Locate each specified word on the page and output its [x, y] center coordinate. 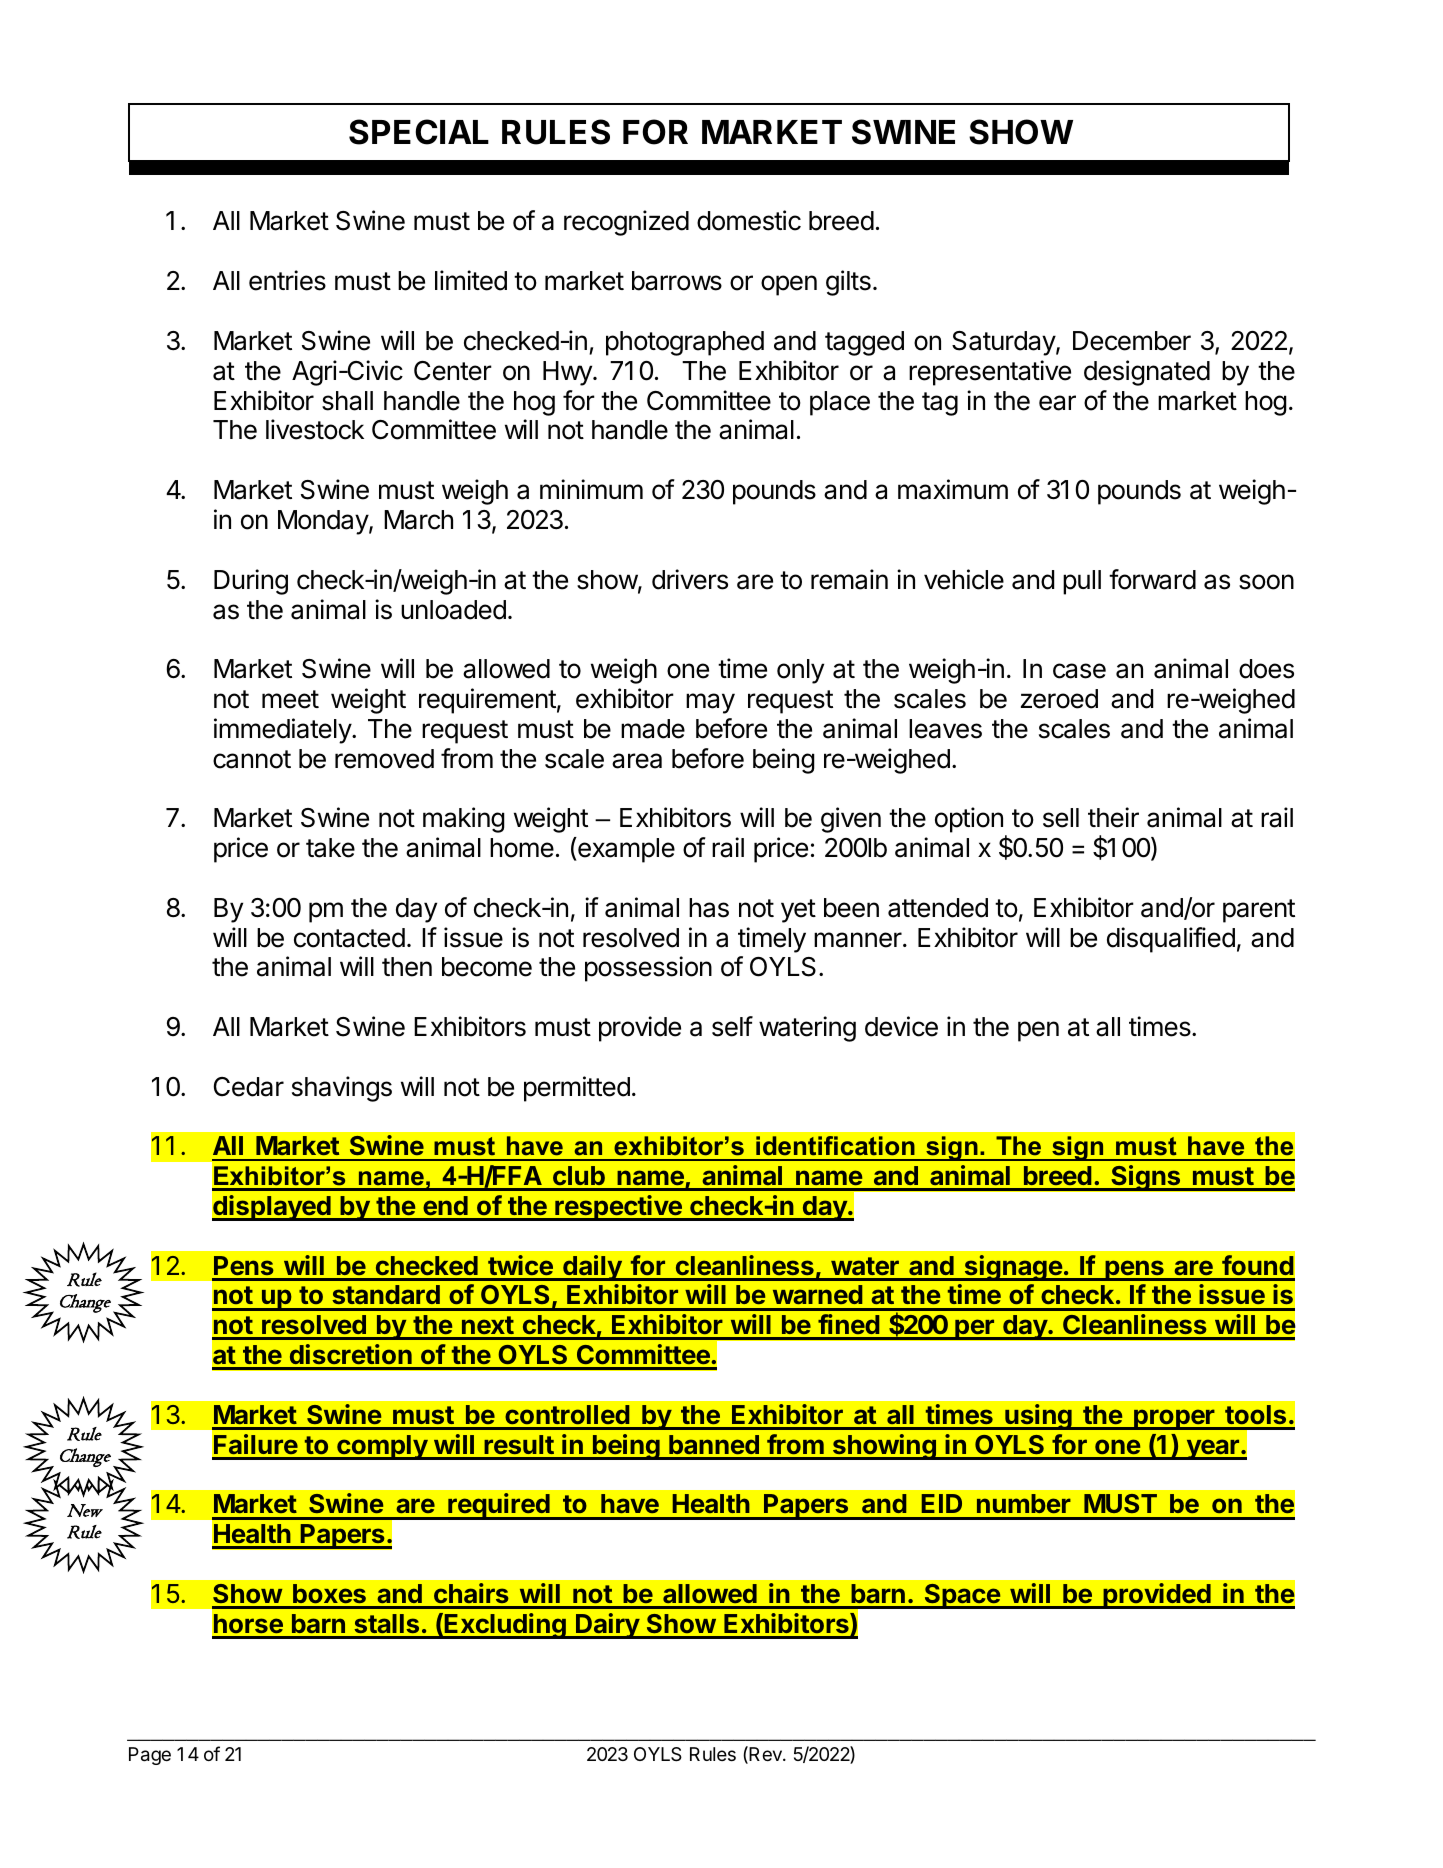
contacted [349, 938]
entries [287, 280]
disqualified [1171, 940]
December [1132, 341]
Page [150, 1756]
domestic [749, 220]
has [709, 908]
